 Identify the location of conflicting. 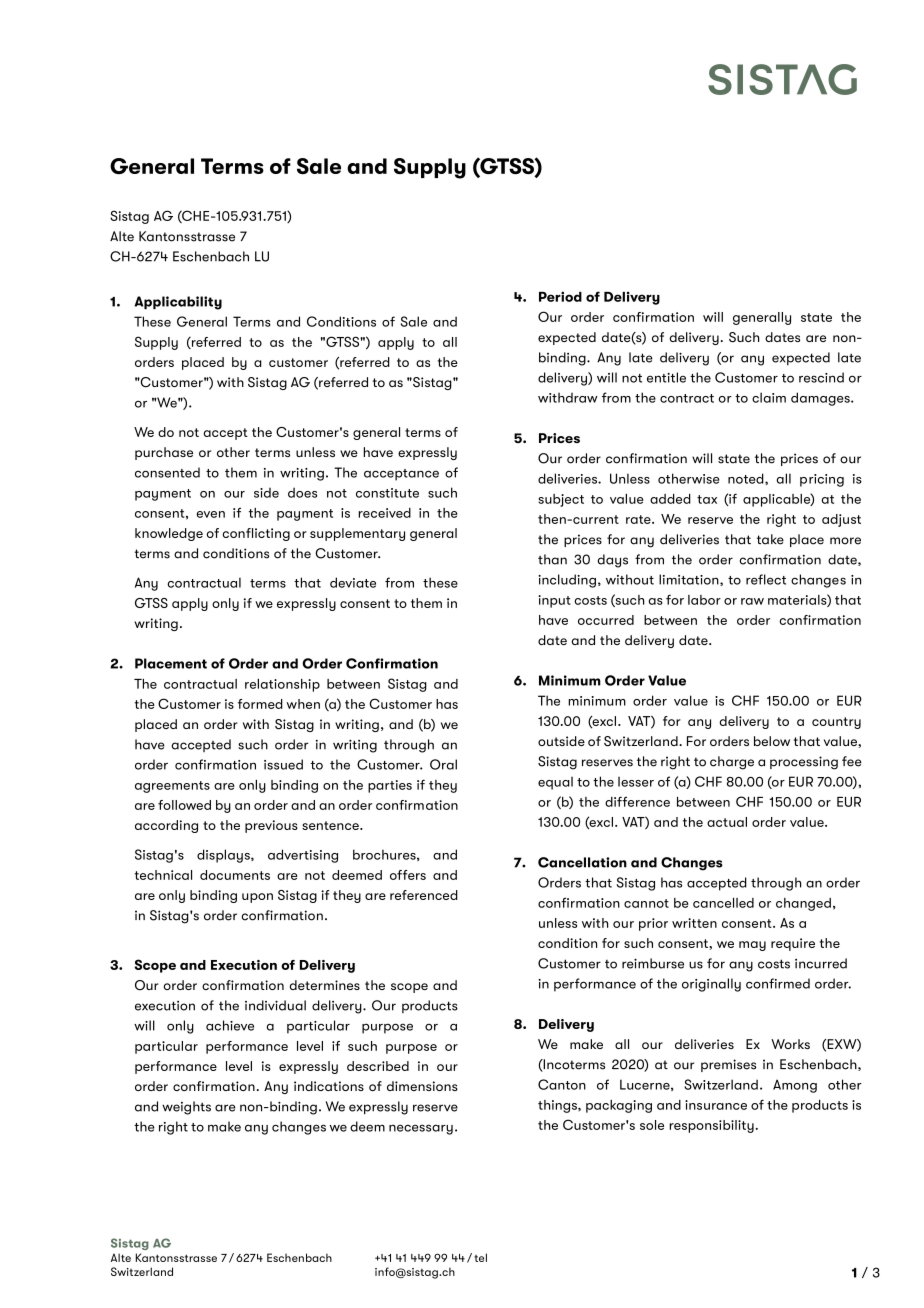
(256, 534).
